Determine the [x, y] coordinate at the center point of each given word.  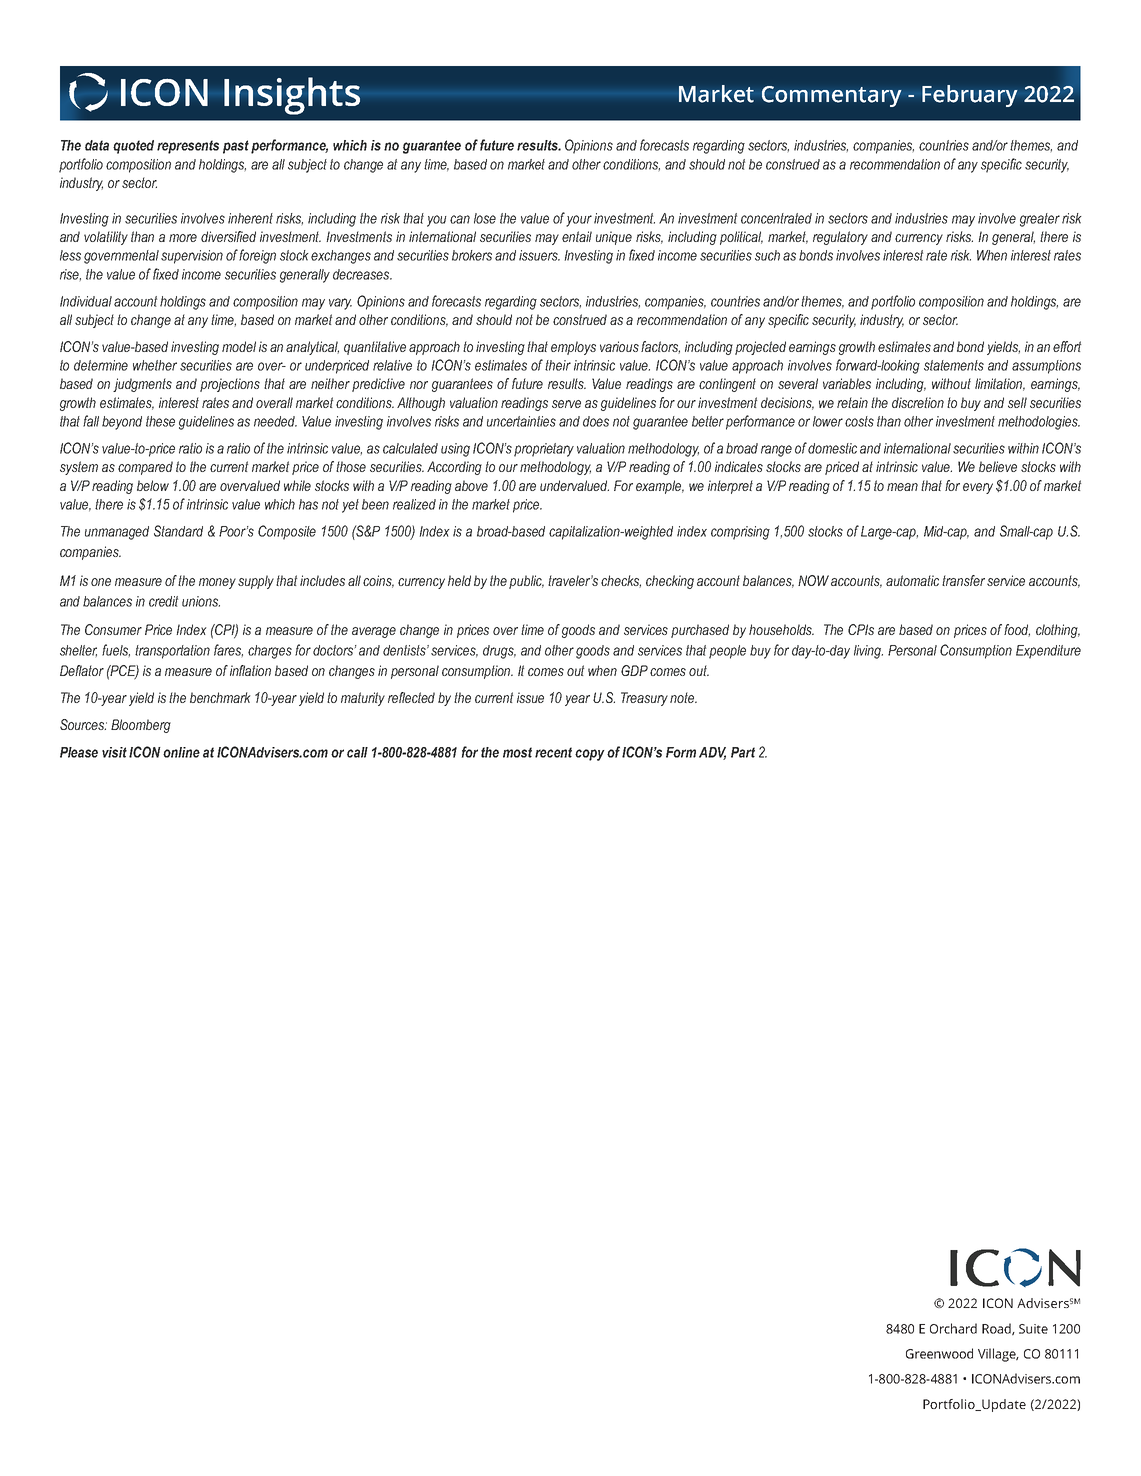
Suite [1033, 1329]
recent [553, 752]
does [596, 421]
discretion [918, 402]
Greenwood [939, 1353]
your [579, 221]
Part [743, 752]
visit [114, 752]
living [868, 652]
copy [590, 755]
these [160, 421]
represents [188, 147]
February [970, 96]
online [181, 752]
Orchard [953, 1328]
